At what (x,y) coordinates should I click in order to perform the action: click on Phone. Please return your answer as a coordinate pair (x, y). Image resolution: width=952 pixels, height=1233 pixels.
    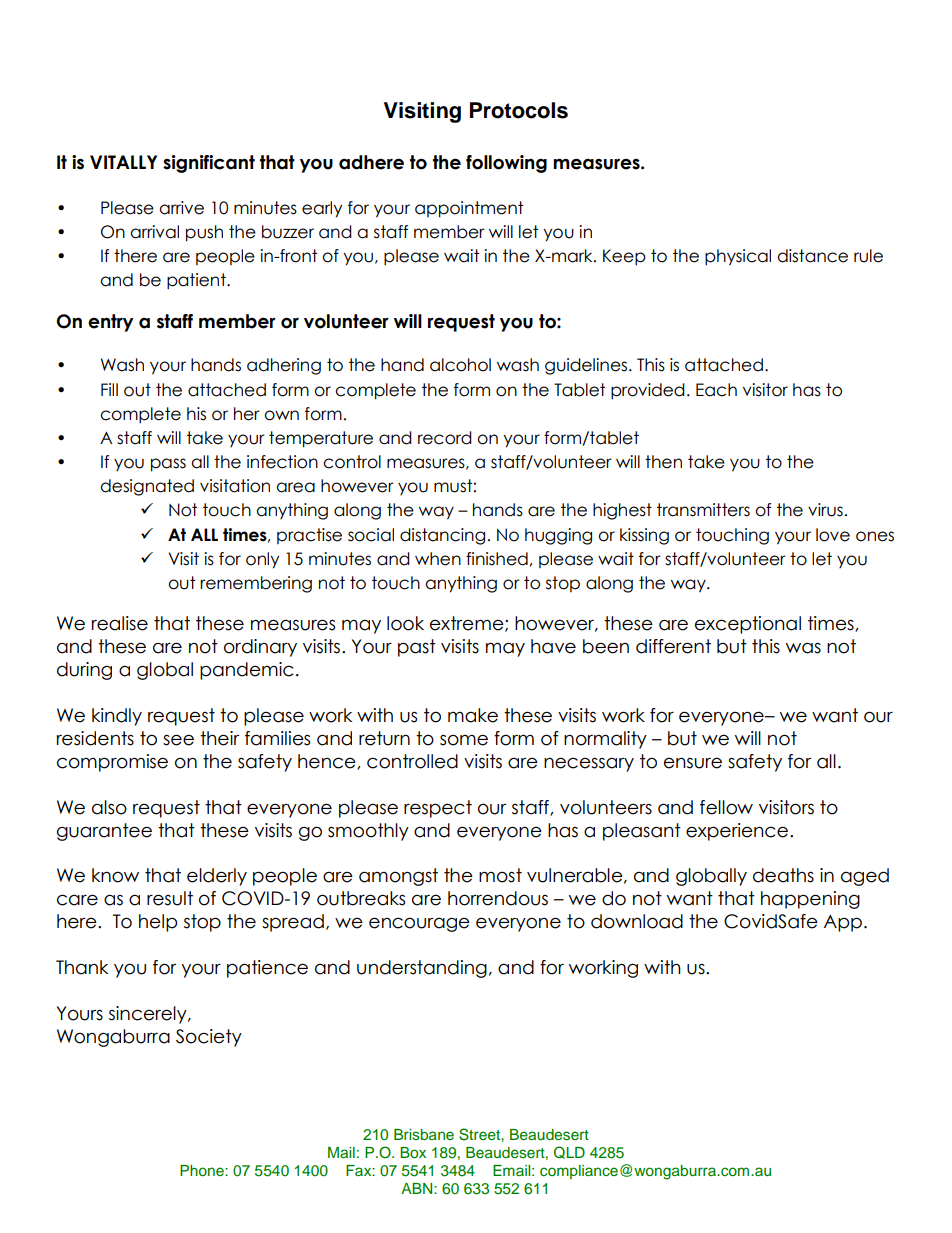
    Looking at the image, I should click on (203, 1170).
